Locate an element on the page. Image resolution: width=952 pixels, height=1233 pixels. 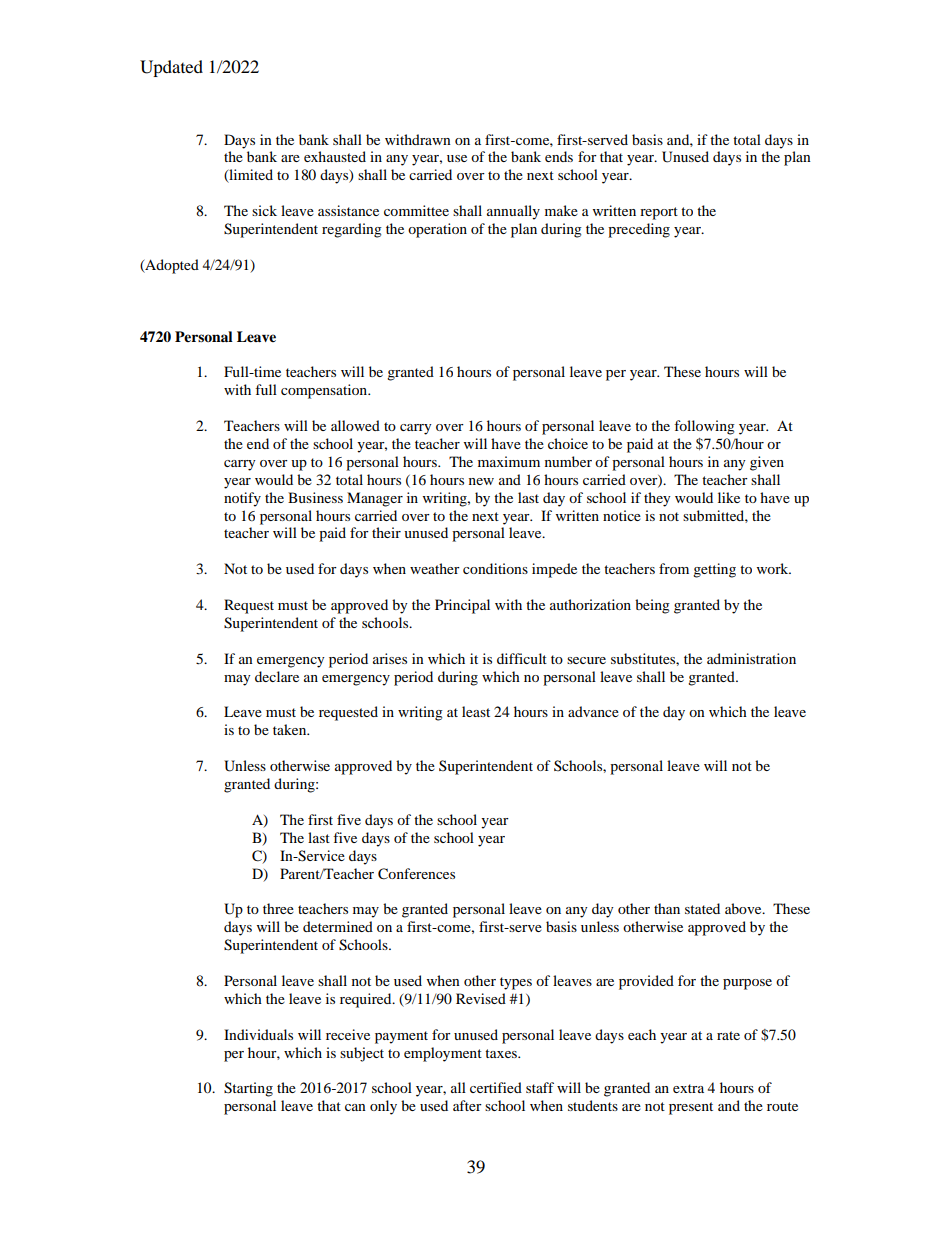
new is located at coordinates (481, 481).
